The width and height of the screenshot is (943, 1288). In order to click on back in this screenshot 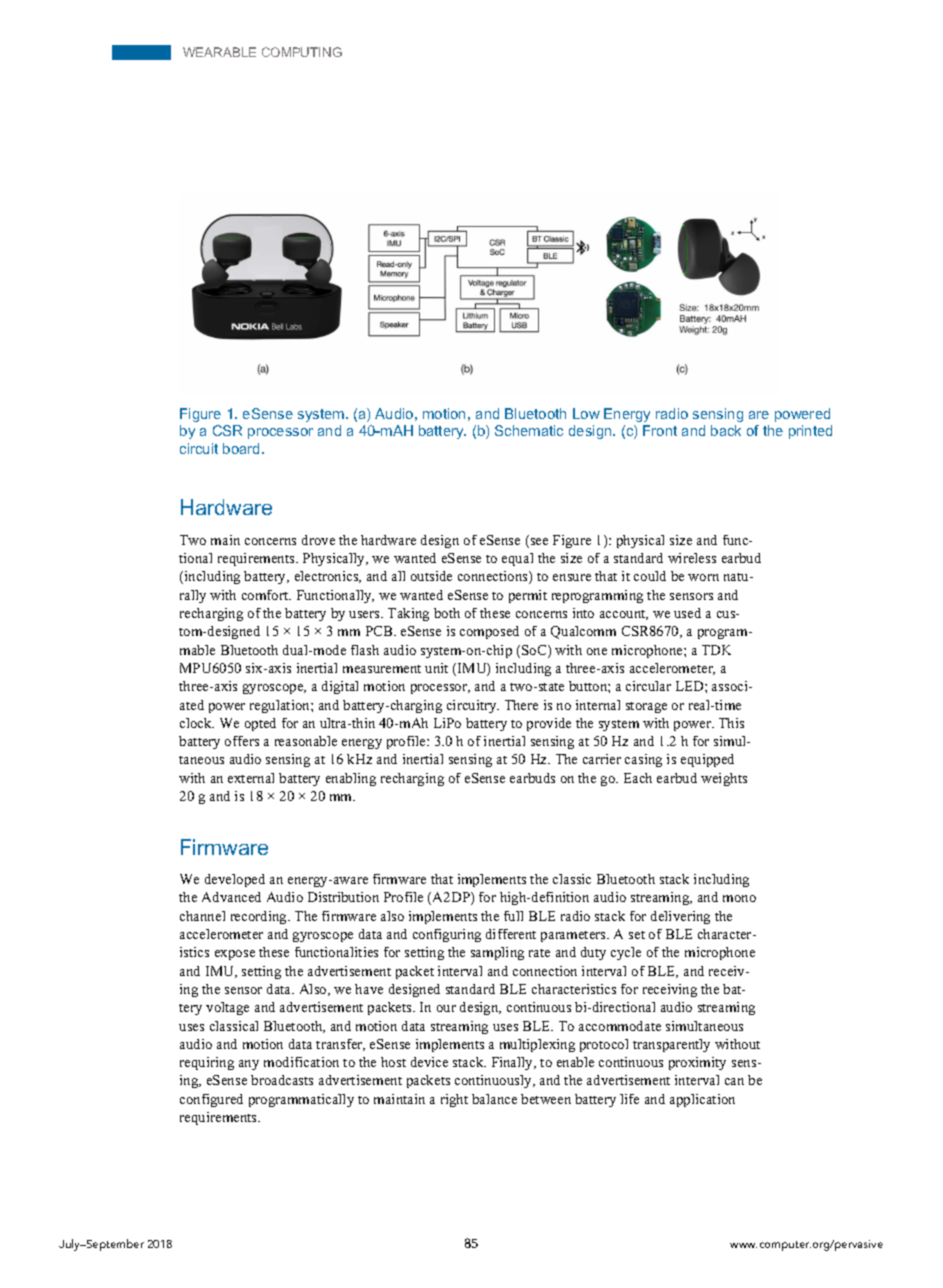, I will do `click(726, 430)`.
